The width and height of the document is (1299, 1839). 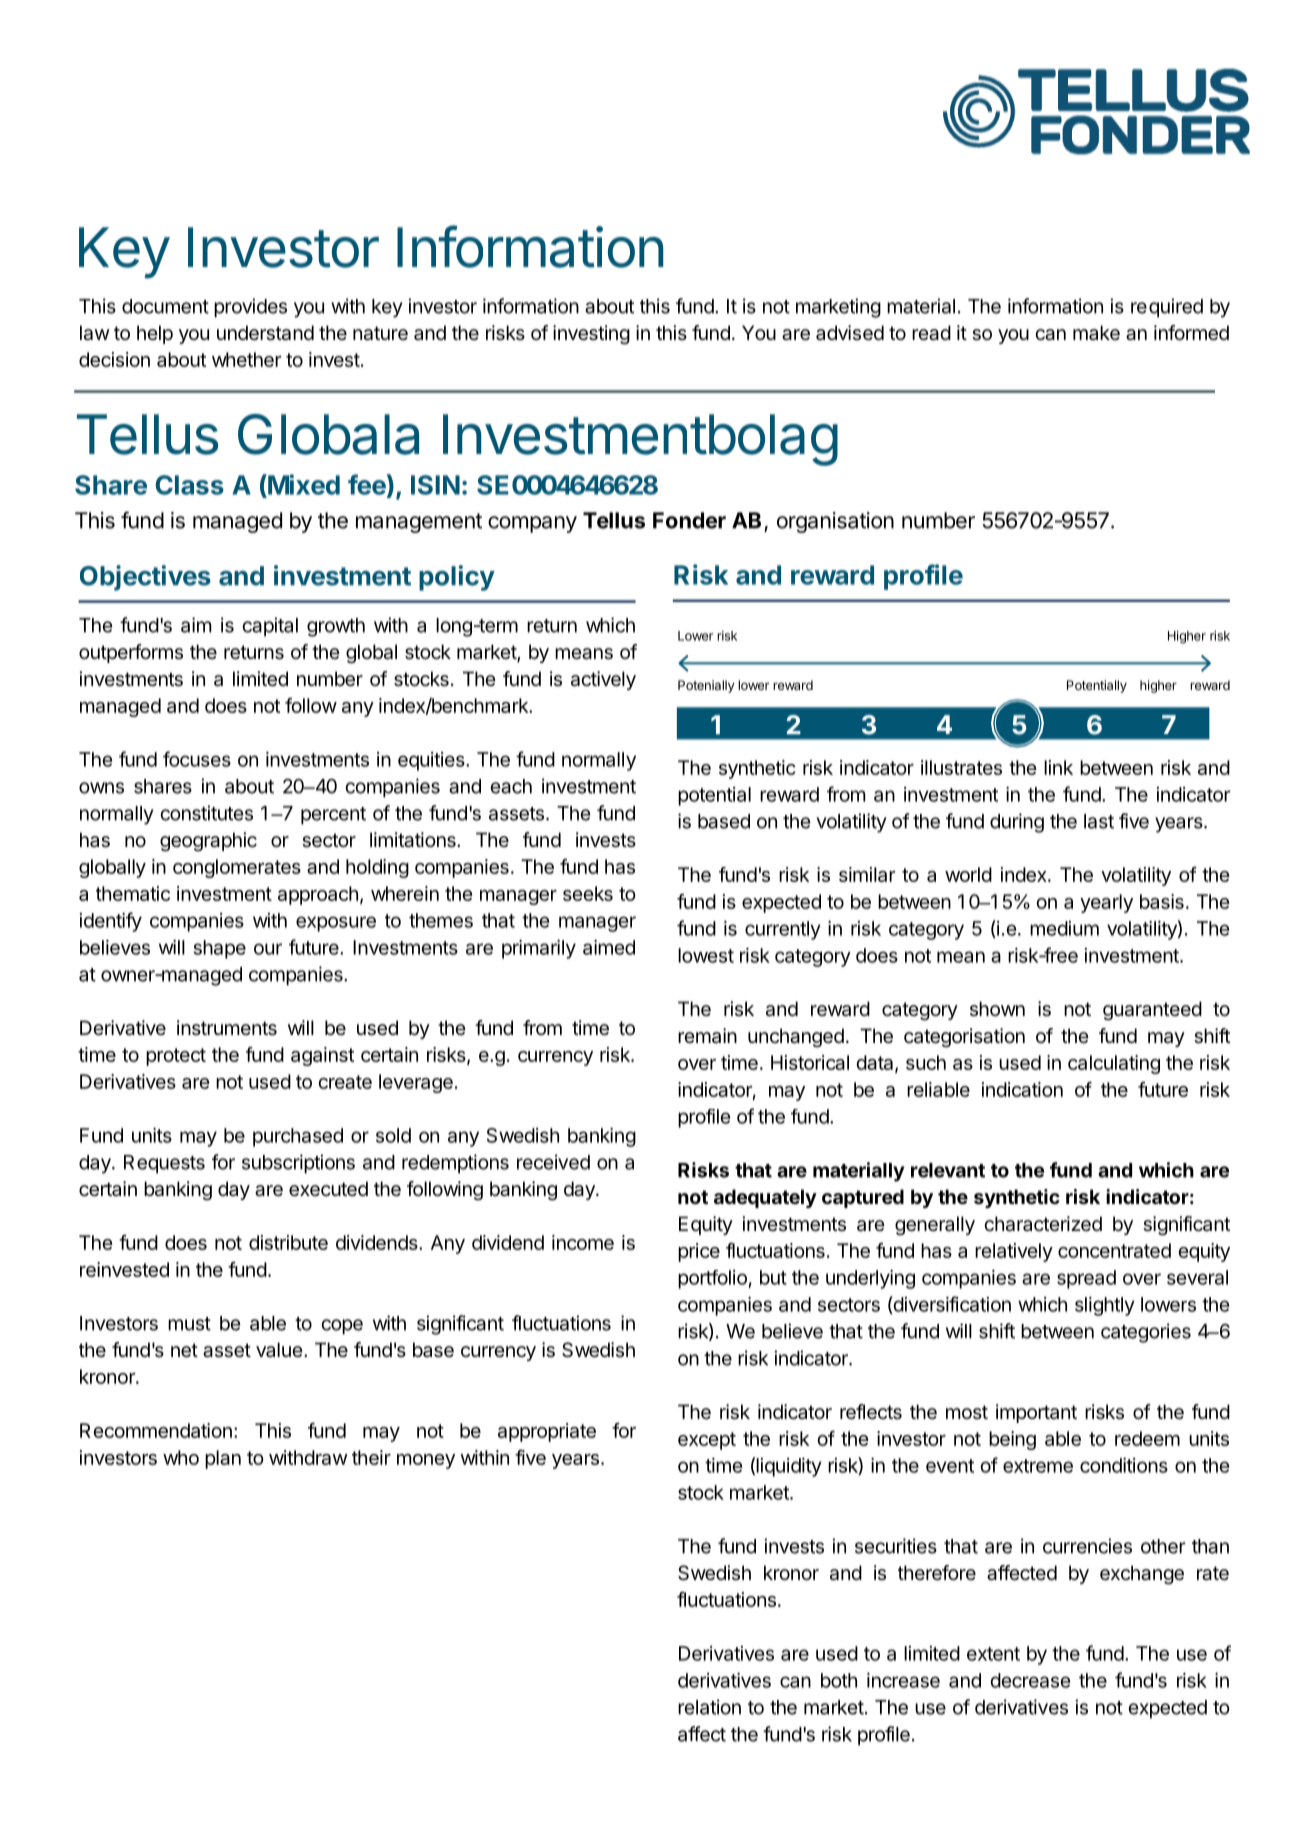 I want to click on make, so click(x=1096, y=333).
